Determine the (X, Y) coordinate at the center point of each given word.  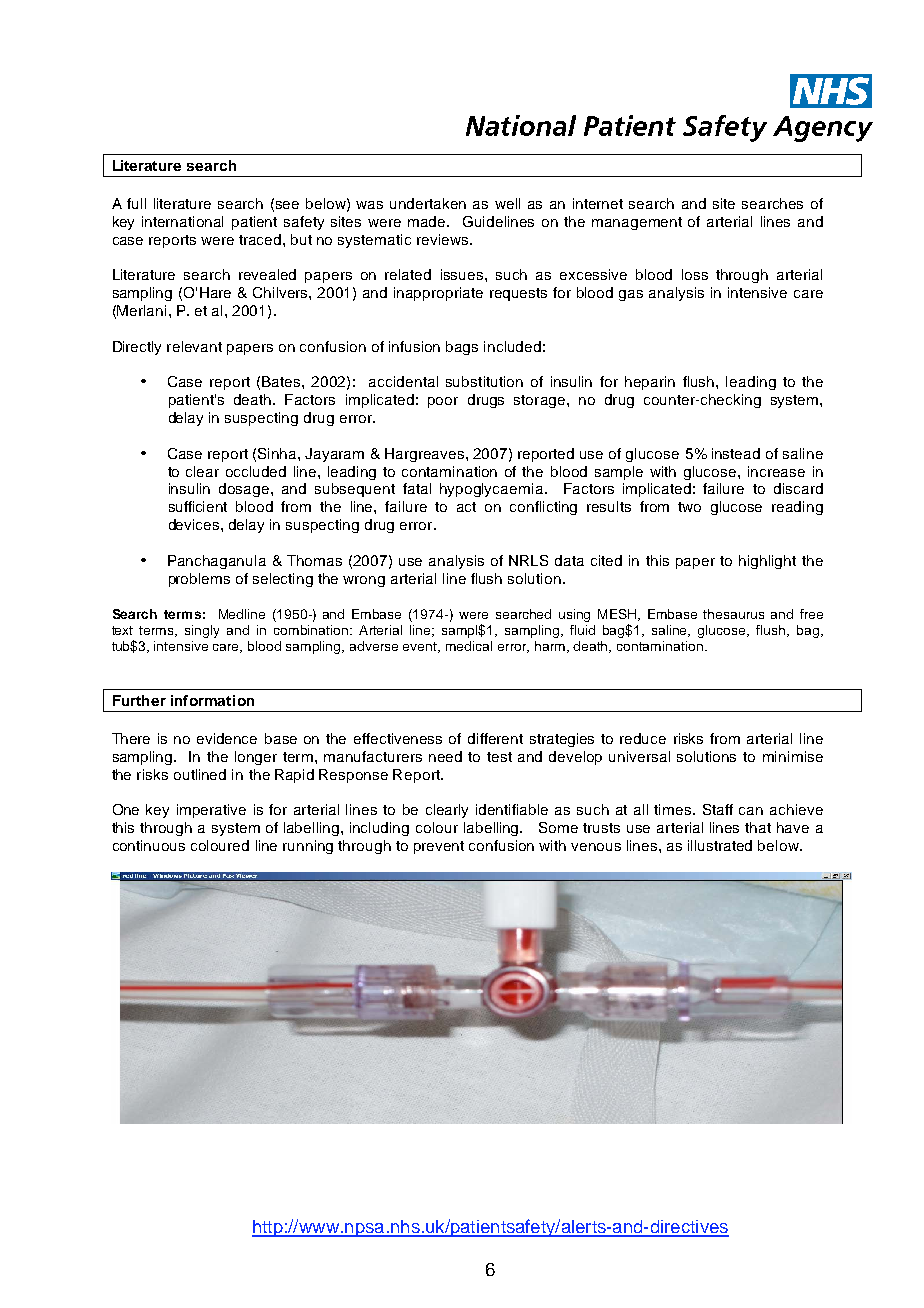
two (689, 507)
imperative (211, 811)
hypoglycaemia (491, 490)
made (428, 221)
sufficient (198, 506)
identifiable (512, 809)
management (637, 223)
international (182, 221)
